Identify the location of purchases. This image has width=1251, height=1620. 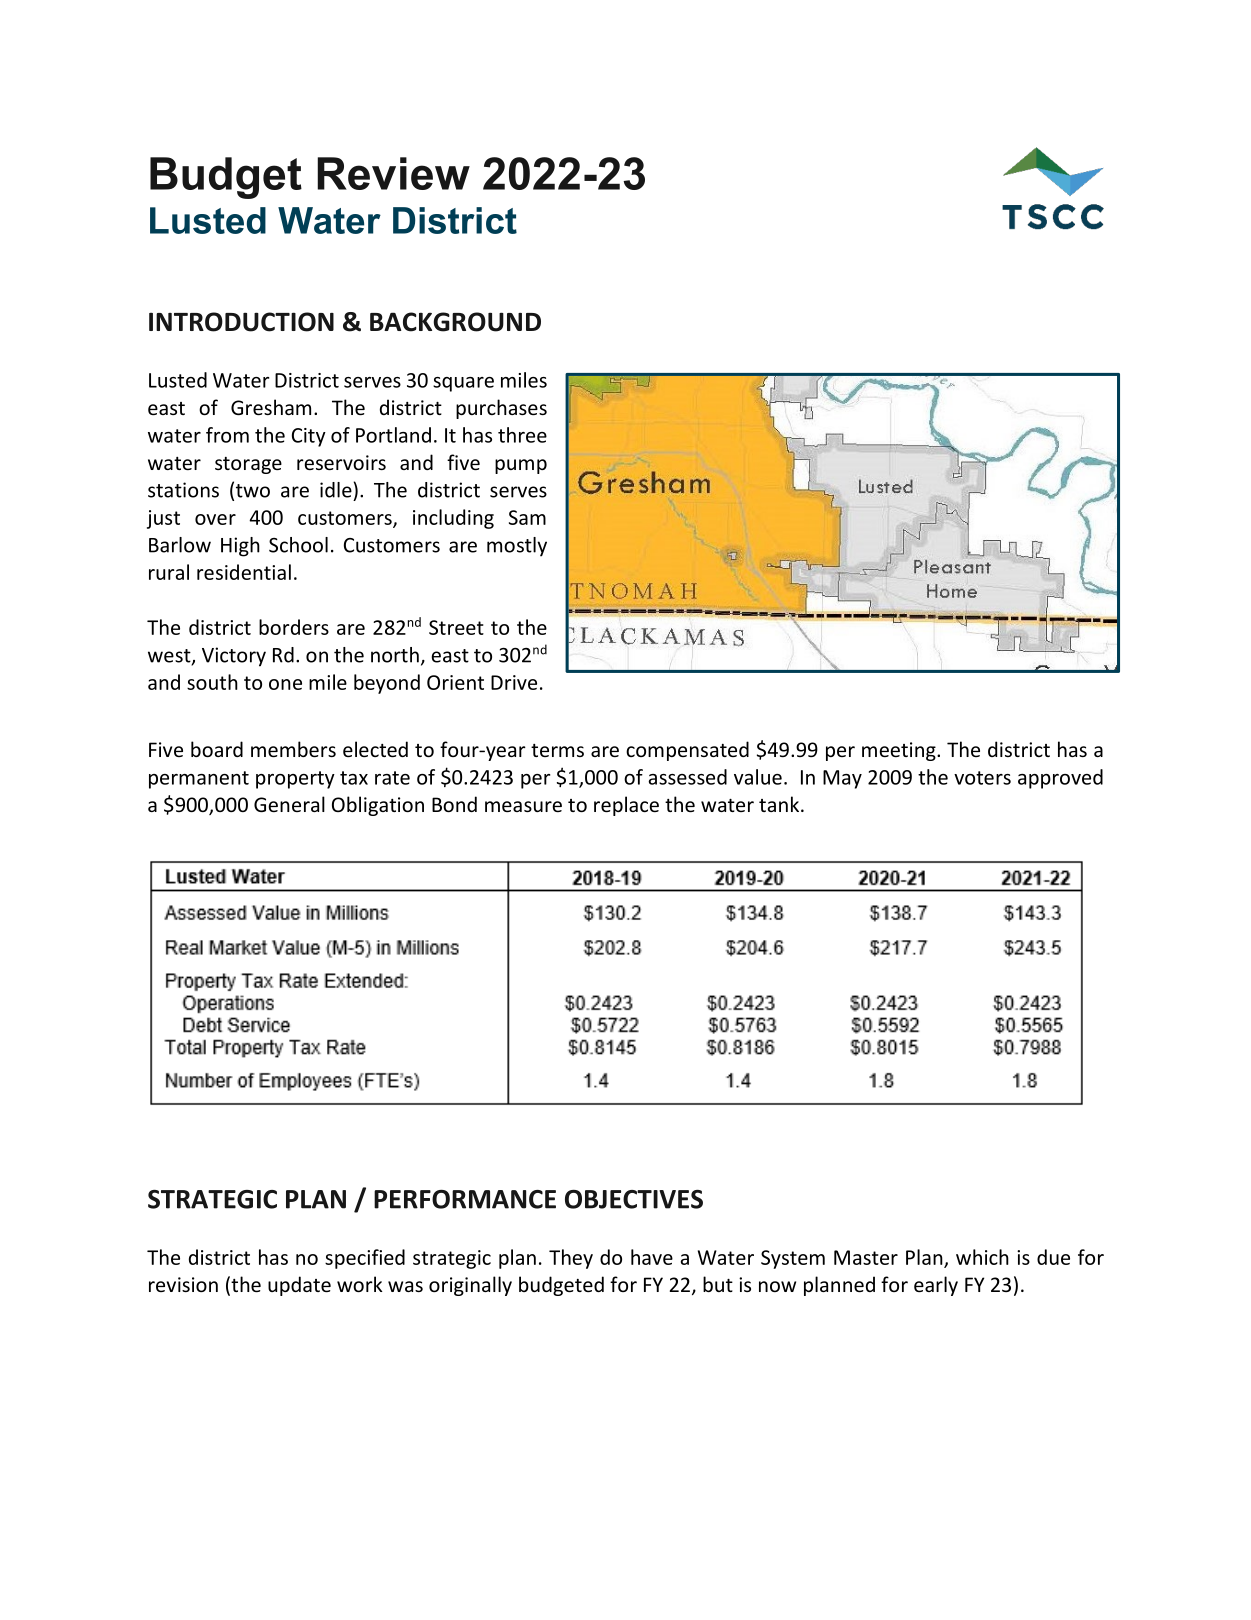
(501, 409).
